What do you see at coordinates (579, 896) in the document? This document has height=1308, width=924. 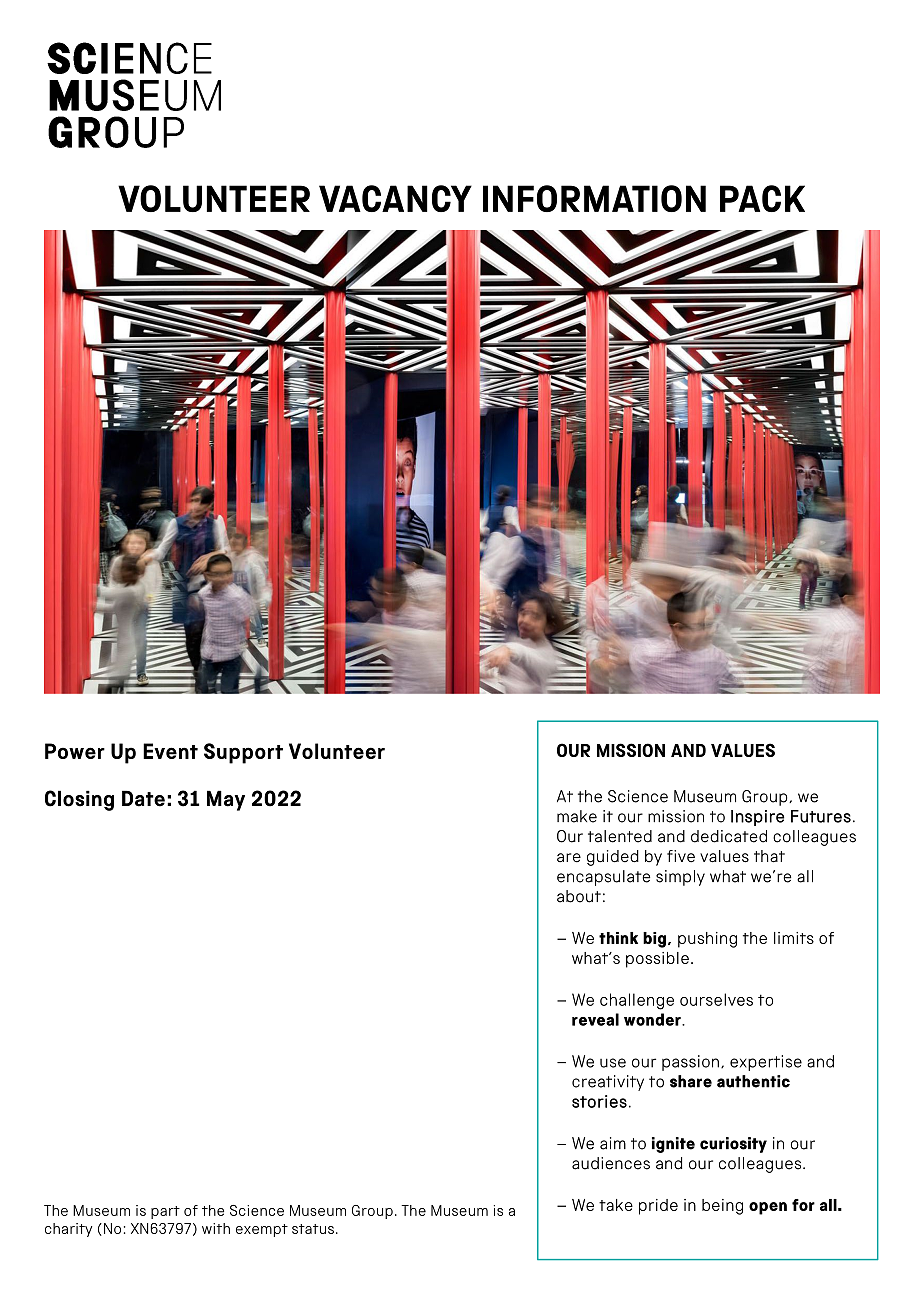 I see `about` at bounding box center [579, 896].
